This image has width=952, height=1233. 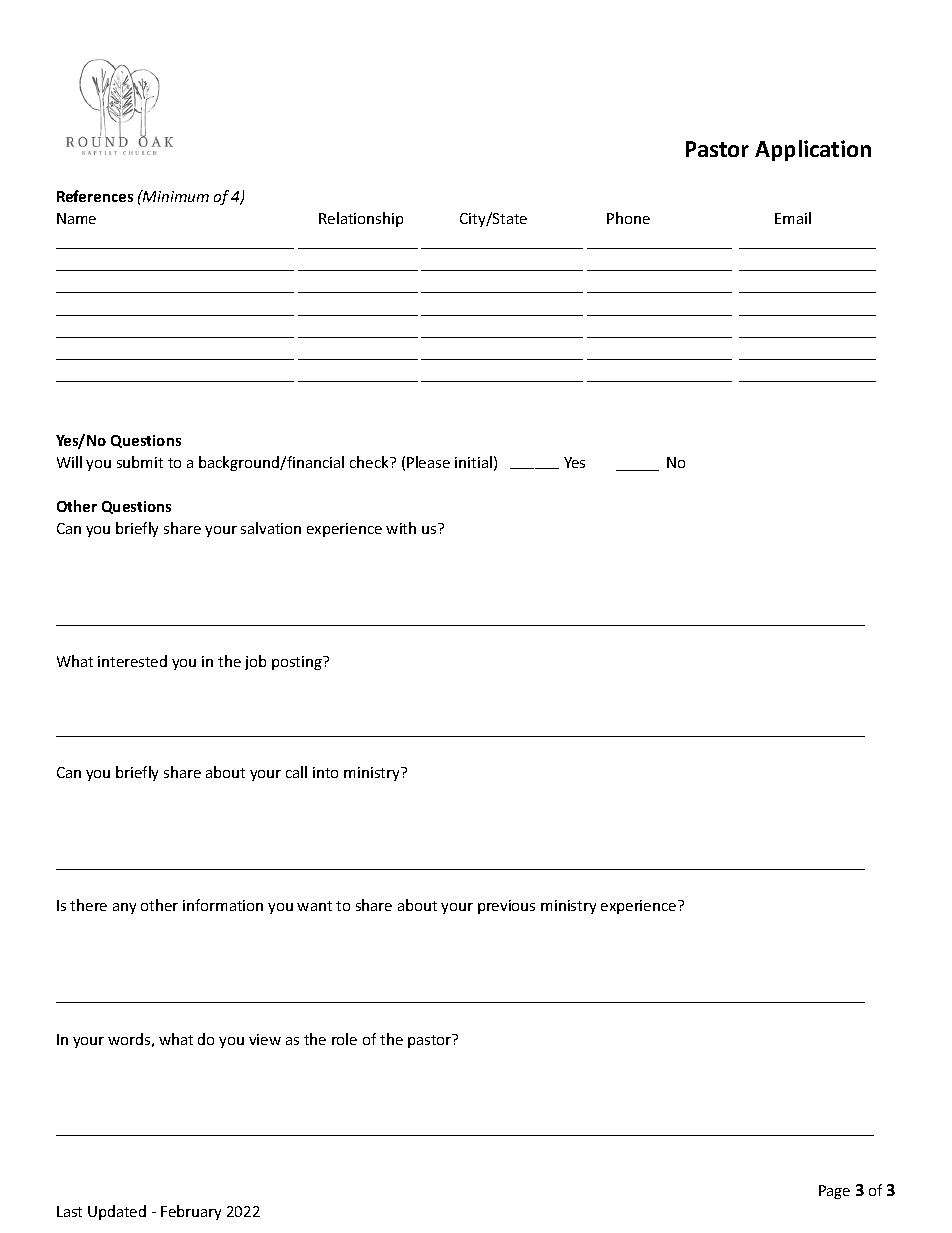 I want to click on Relationship, so click(x=361, y=219).
